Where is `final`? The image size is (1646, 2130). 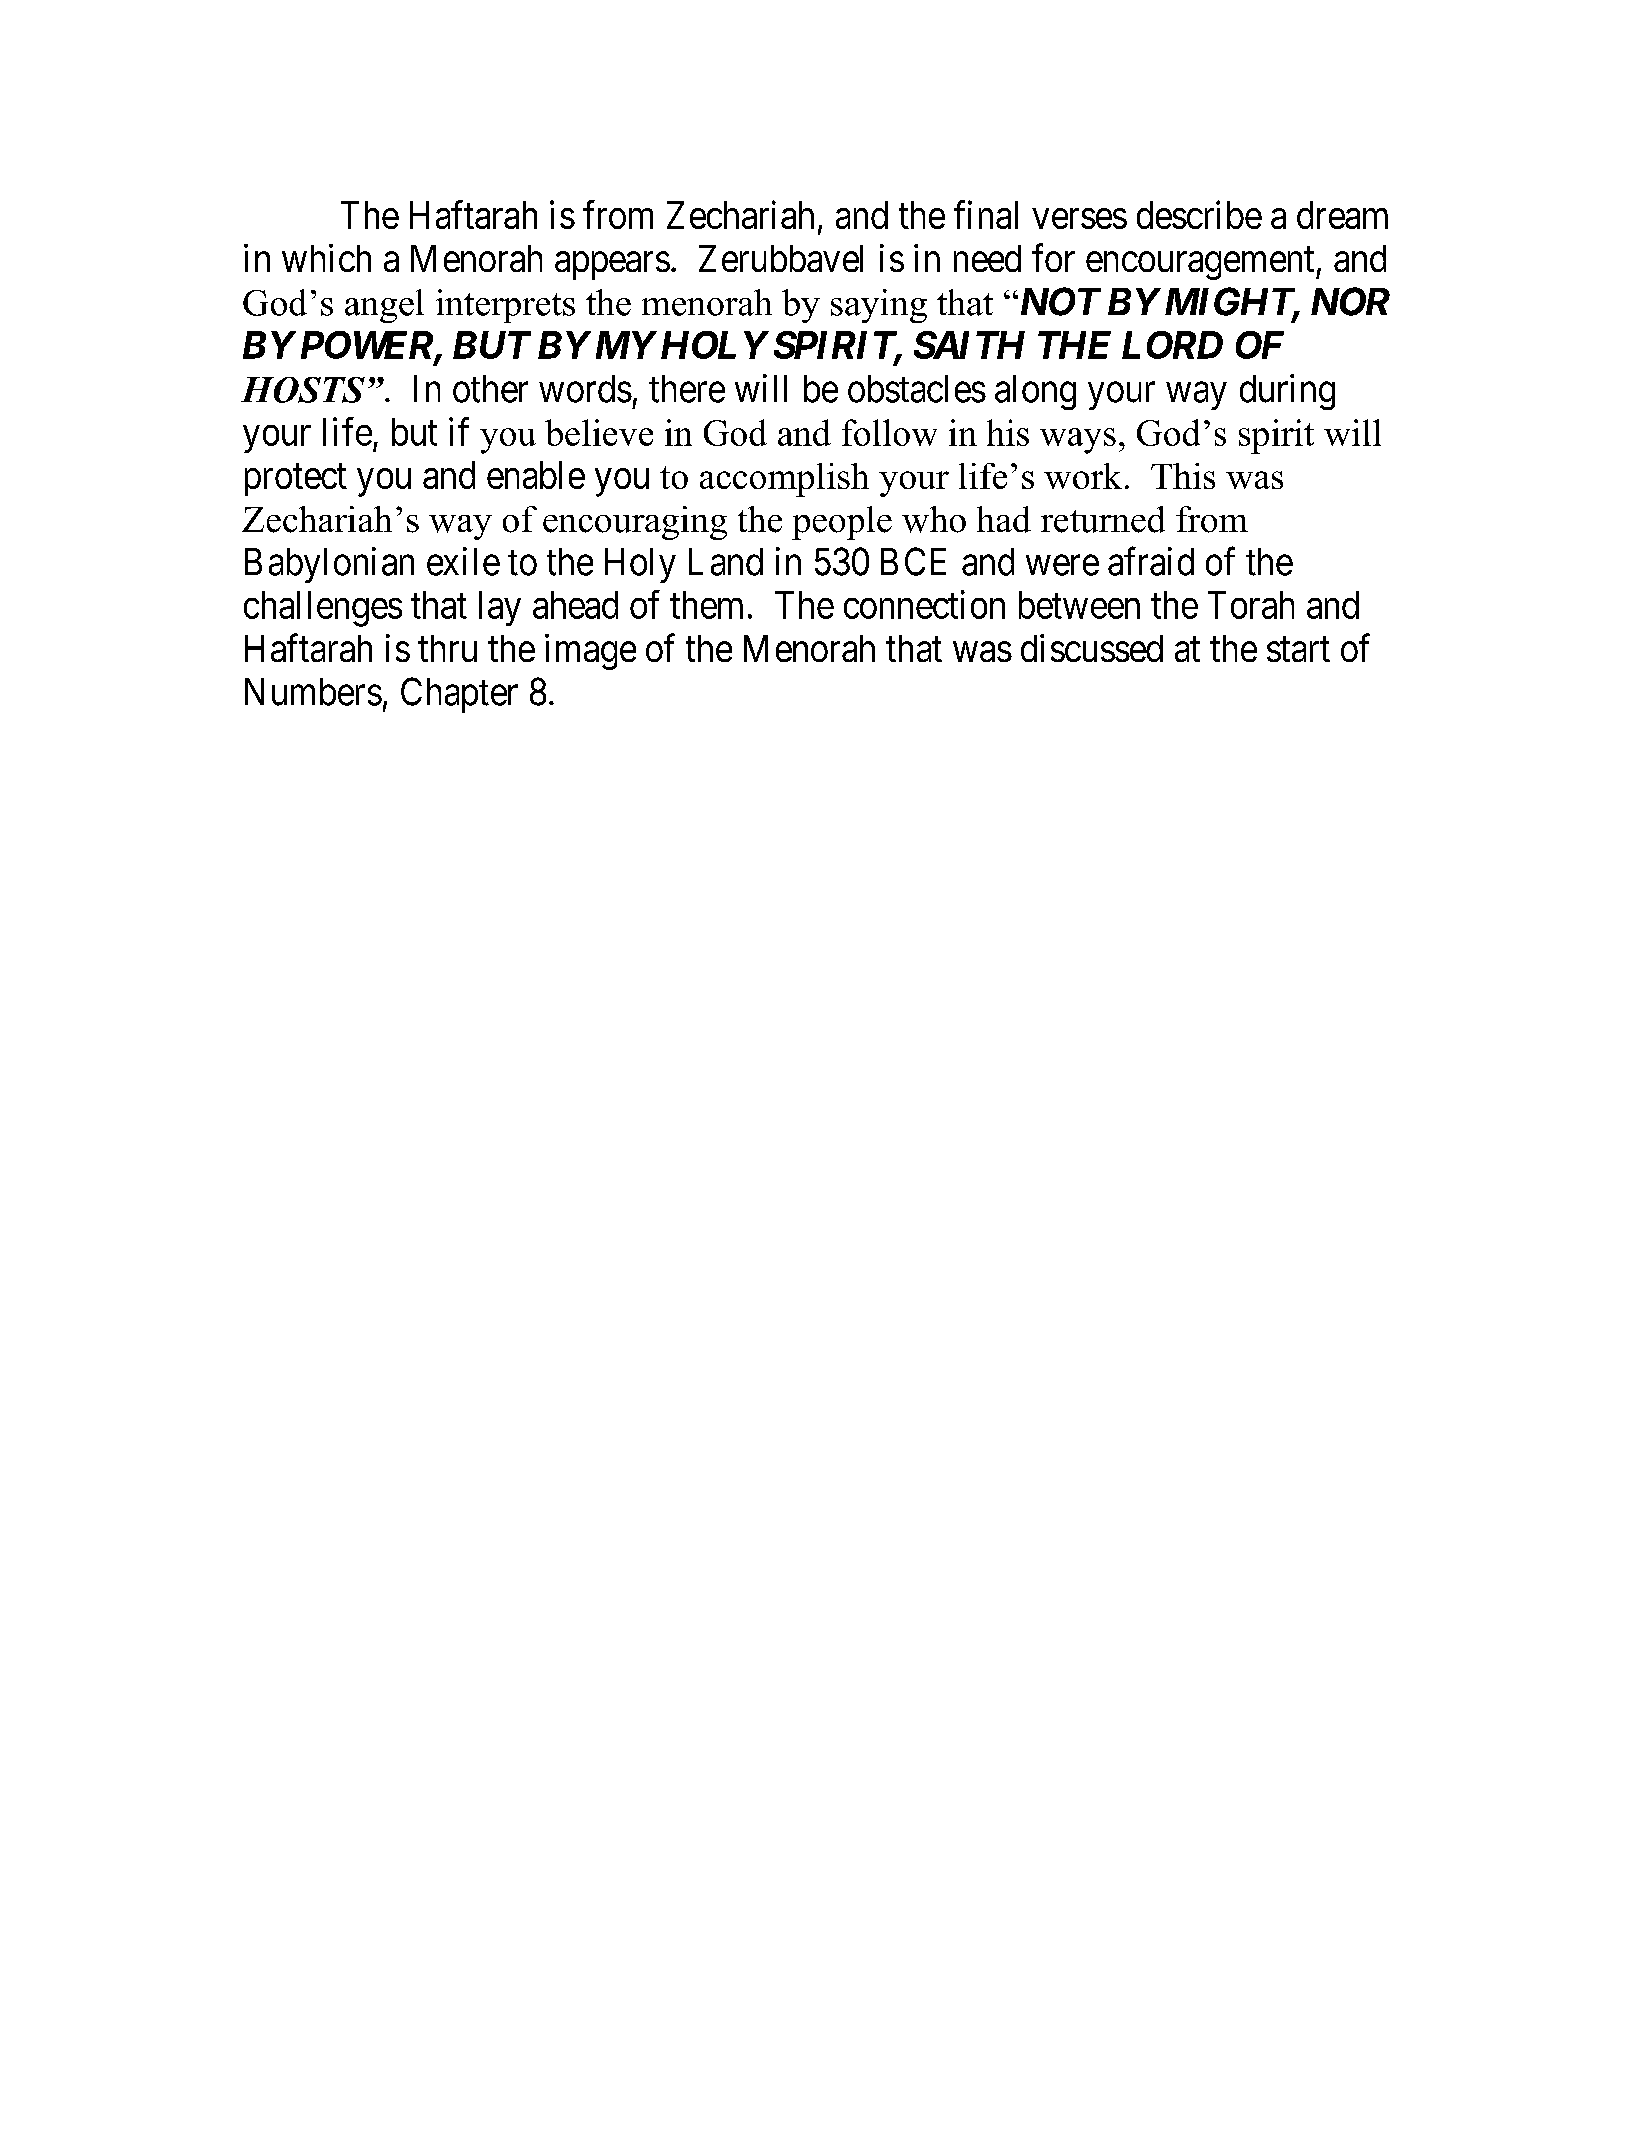 final is located at coordinates (986, 215).
